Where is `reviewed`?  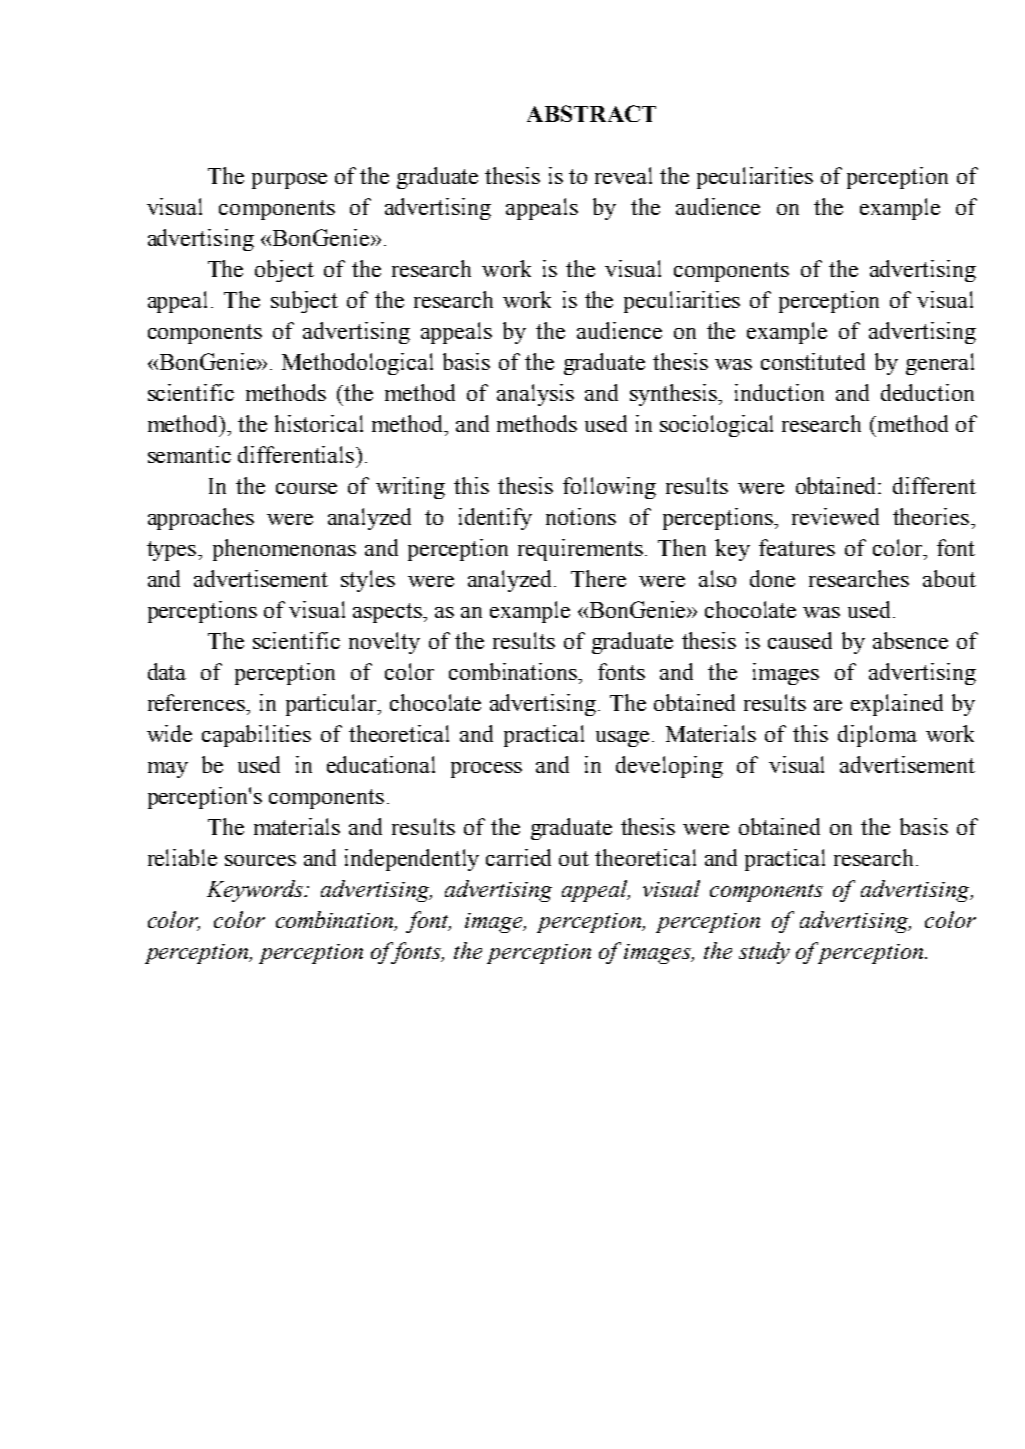
reviewed is located at coordinates (835, 516).
